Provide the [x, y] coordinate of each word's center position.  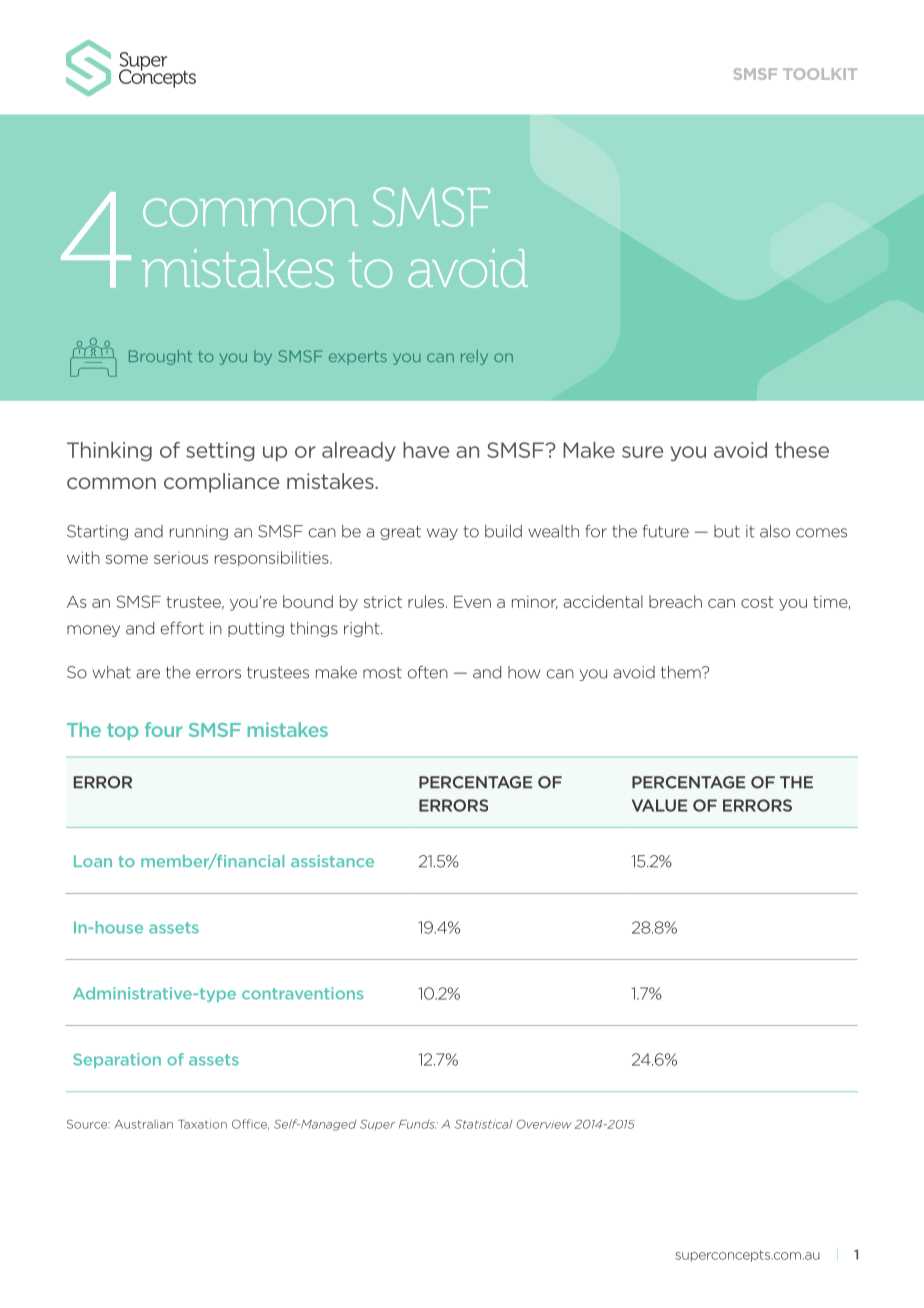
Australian [144, 1124]
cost [757, 602]
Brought [160, 357]
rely [474, 357]
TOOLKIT [820, 74]
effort [182, 628]
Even [472, 602]
